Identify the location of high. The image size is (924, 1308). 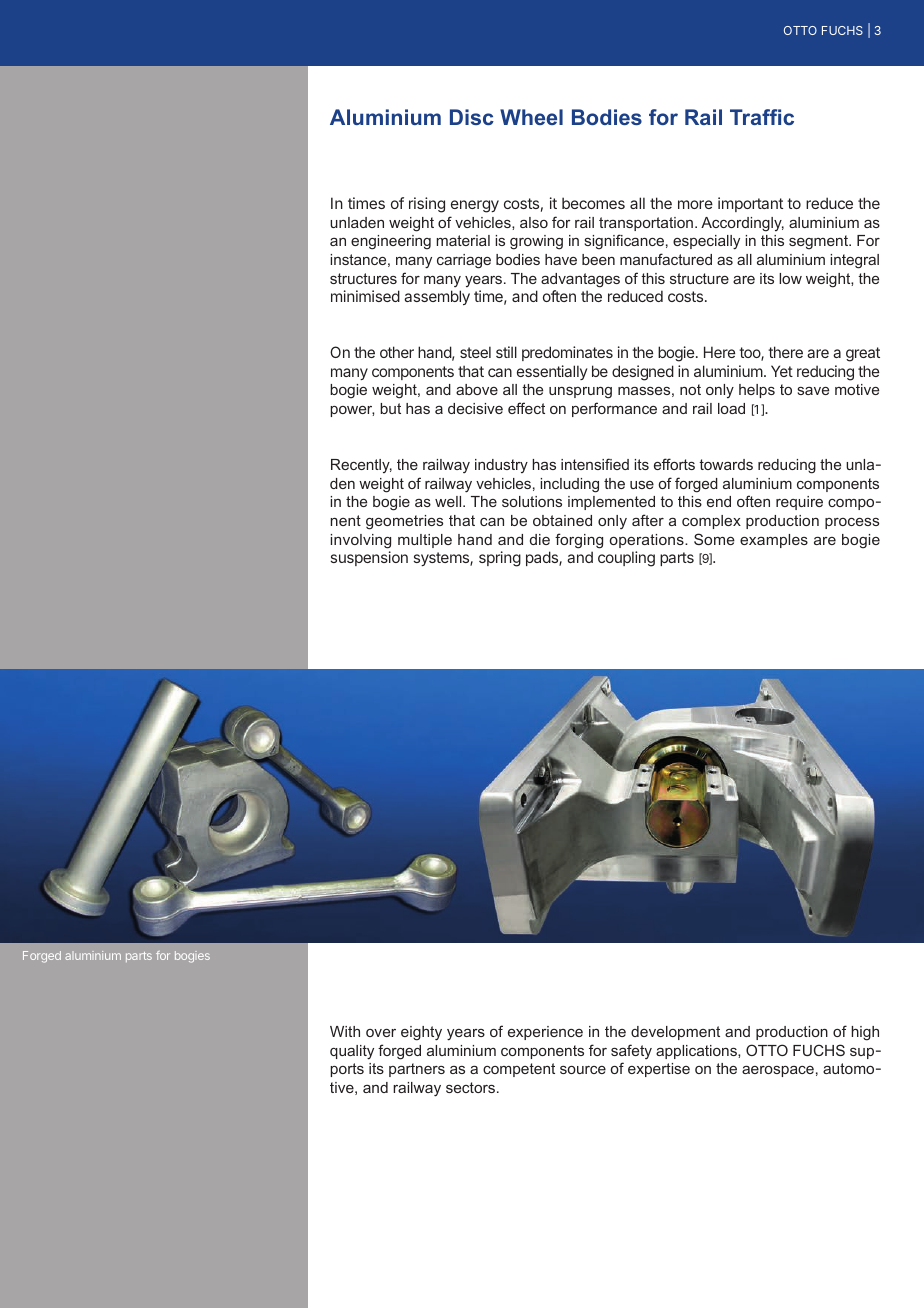
(865, 1033).
